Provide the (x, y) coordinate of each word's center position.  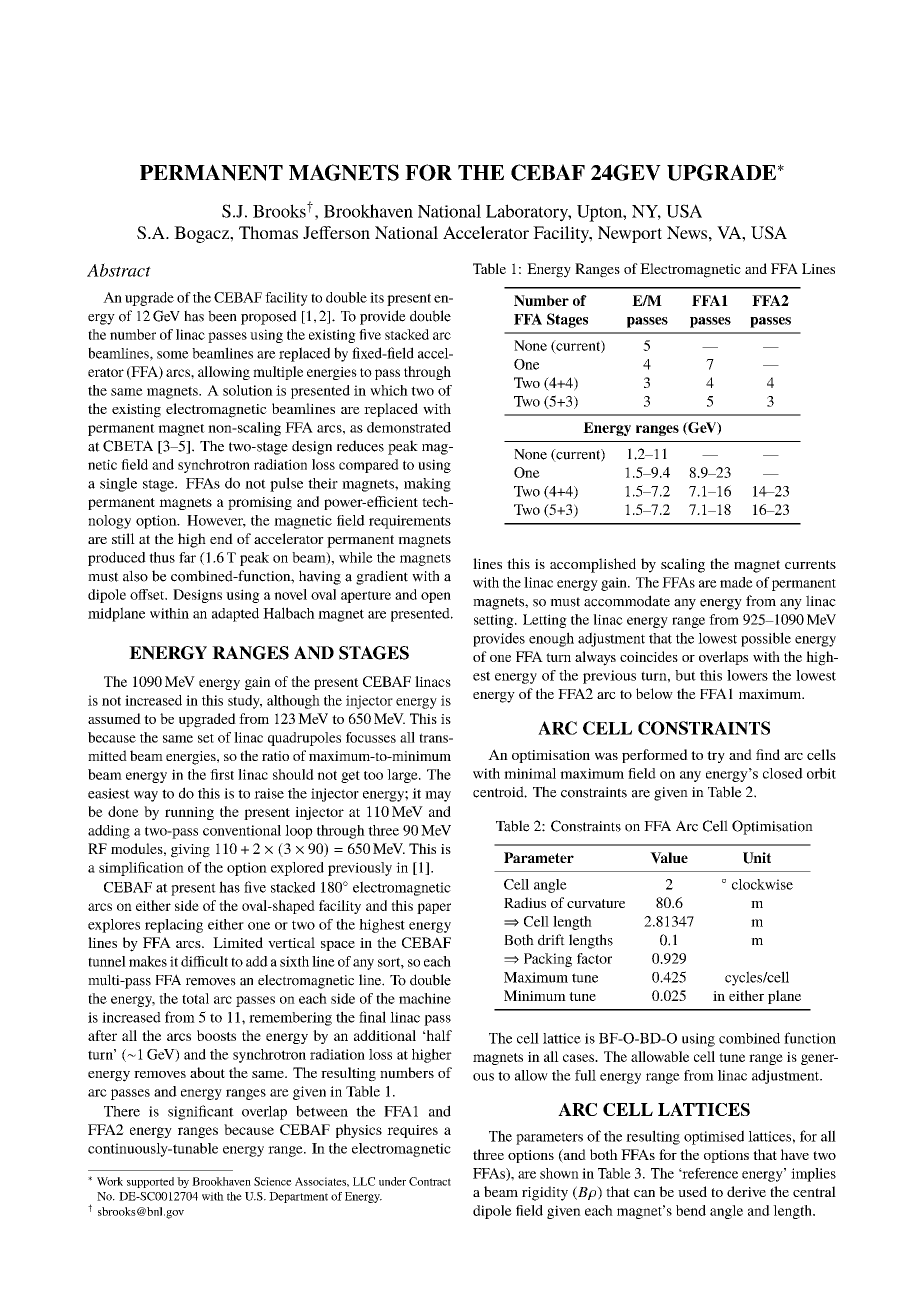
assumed (114, 718)
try (716, 757)
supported (150, 1182)
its (377, 297)
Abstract (119, 270)
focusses (371, 737)
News (687, 232)
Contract (430, 1181)
